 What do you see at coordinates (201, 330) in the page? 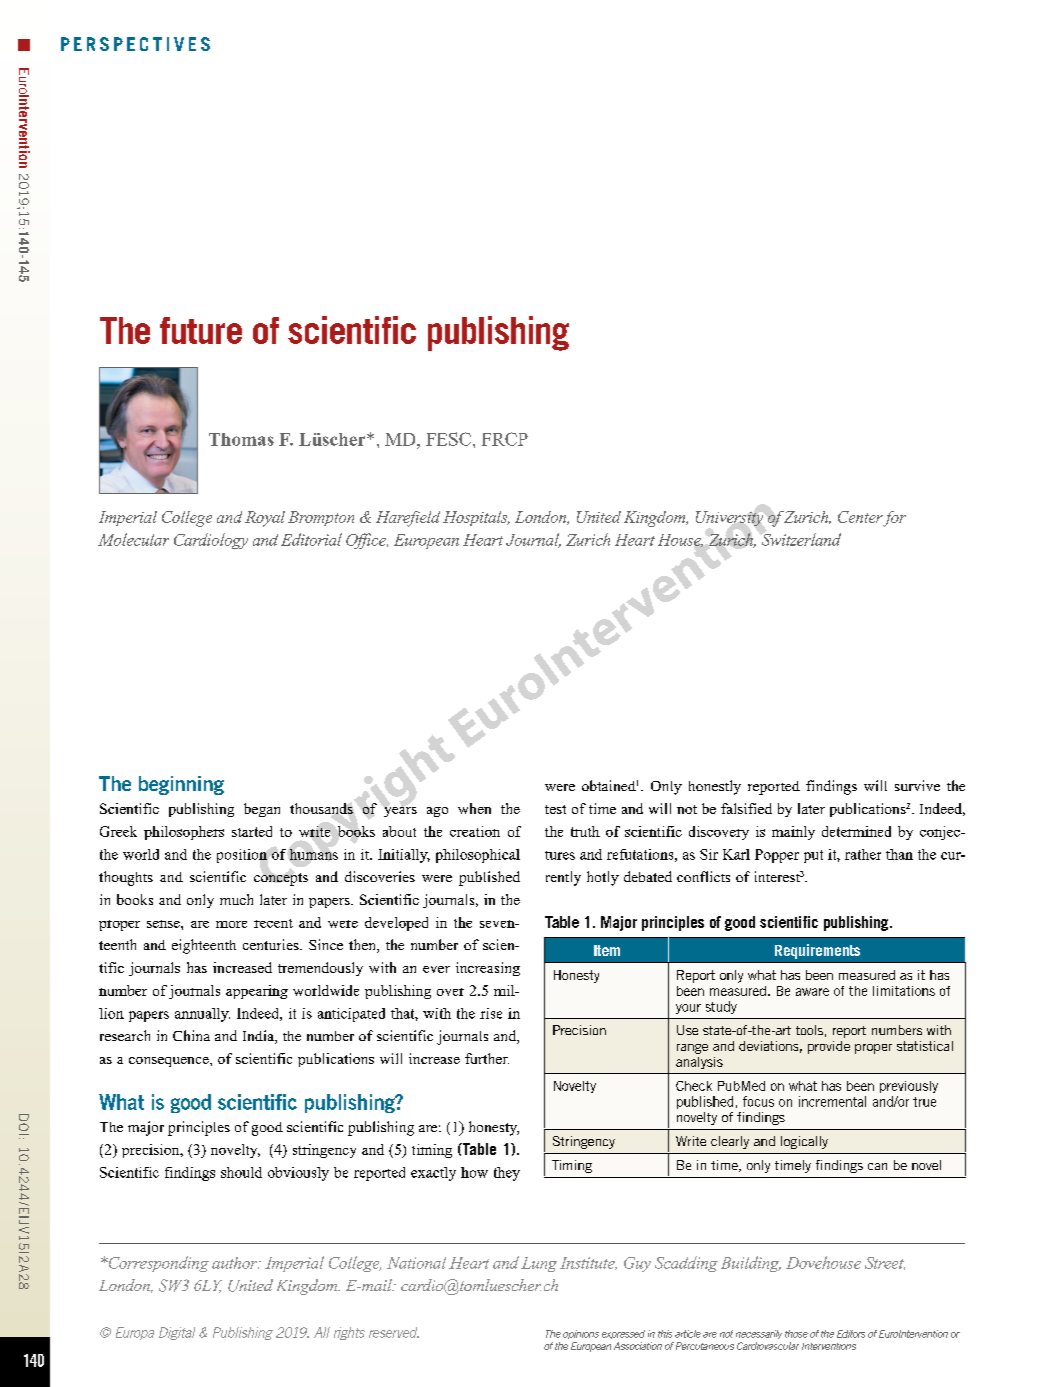
I see `future` at bounding box center [201, 330].
